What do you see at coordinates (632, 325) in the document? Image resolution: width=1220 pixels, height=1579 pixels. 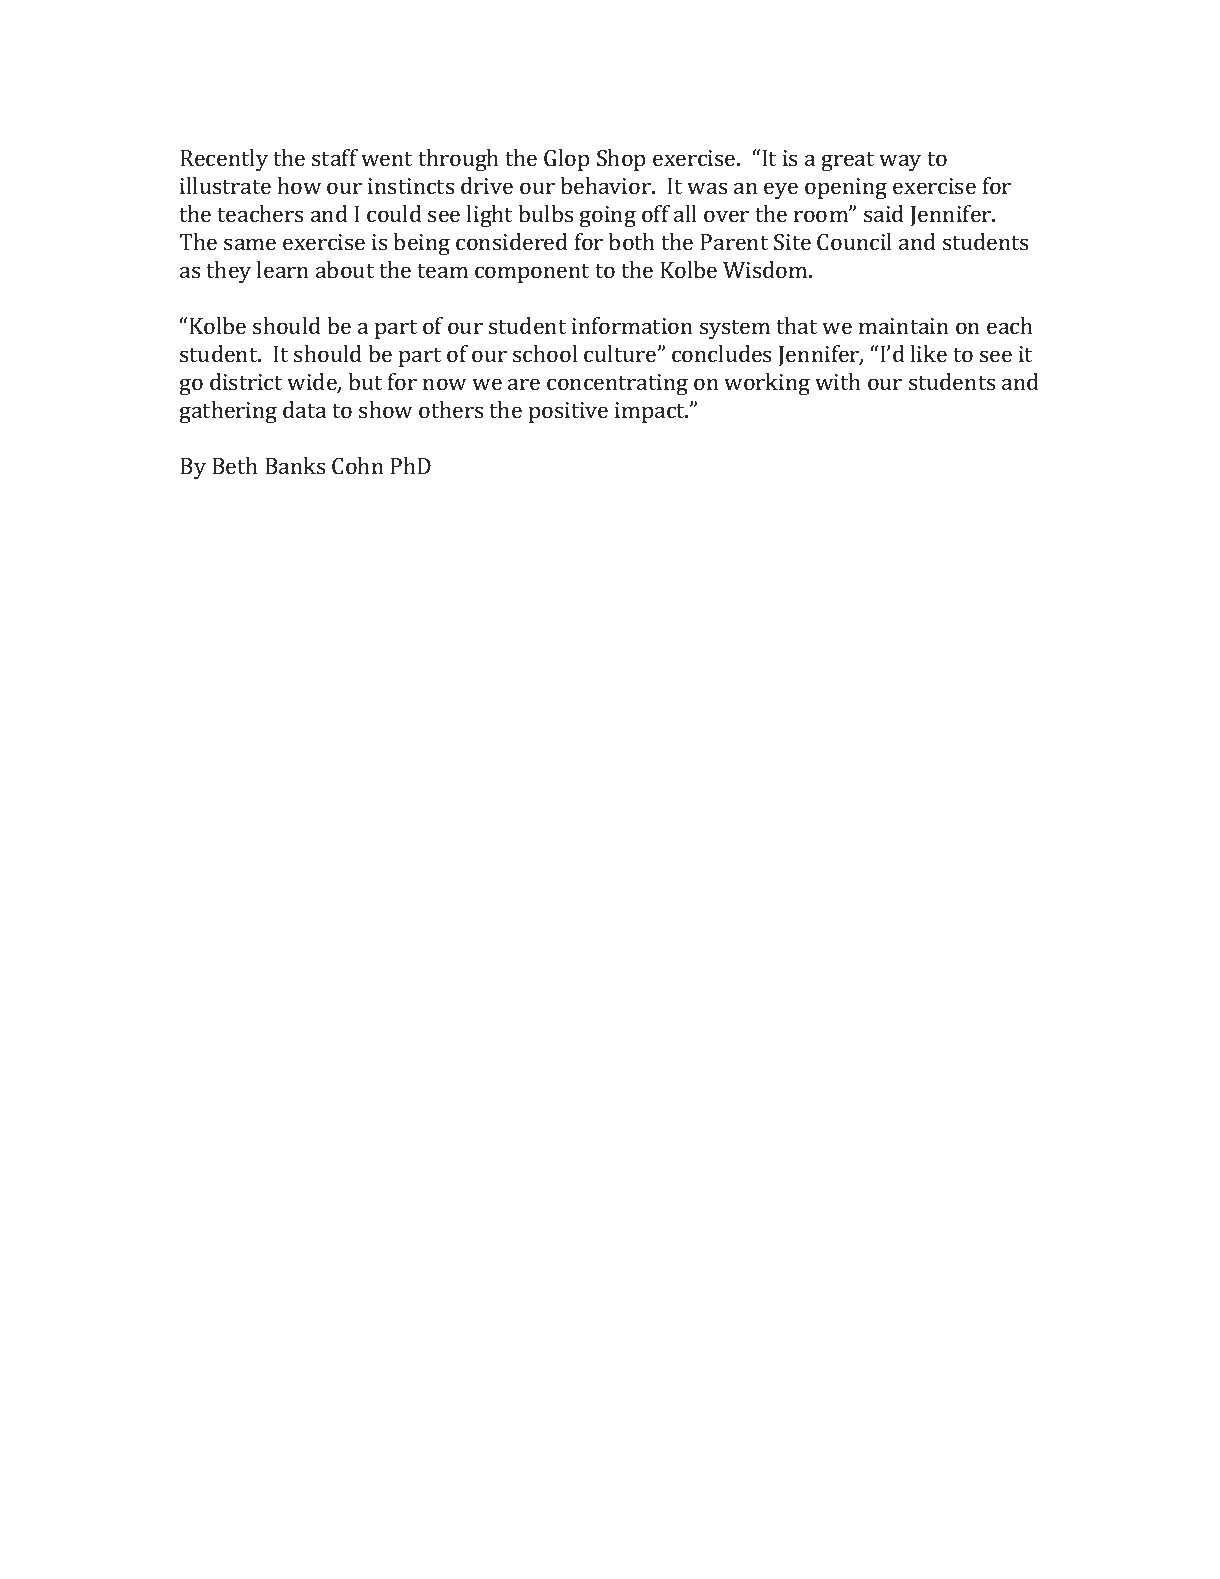 I see `information` at bounding box center [632, 325].
